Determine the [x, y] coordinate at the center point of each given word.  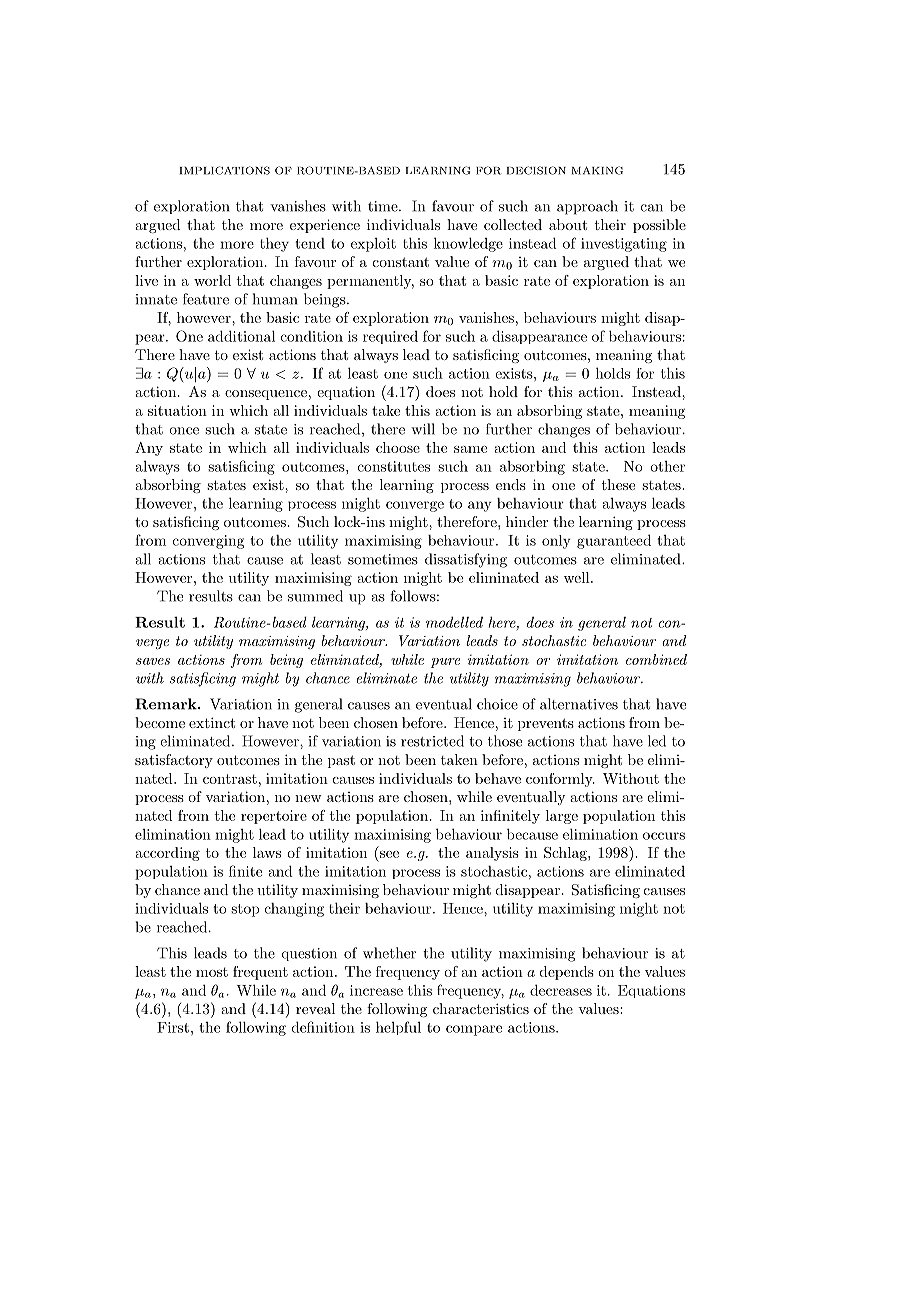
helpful [398, 1028]
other [667, 466]
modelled [454, 622]
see [389, 854]
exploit [373, 245]
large [562, 817]
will [423, 429]
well [578, 577]
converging [208, 542]
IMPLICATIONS [225, 170]
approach [587, 207]
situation [177, 410]
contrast [230, 779]
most [212, 972]
